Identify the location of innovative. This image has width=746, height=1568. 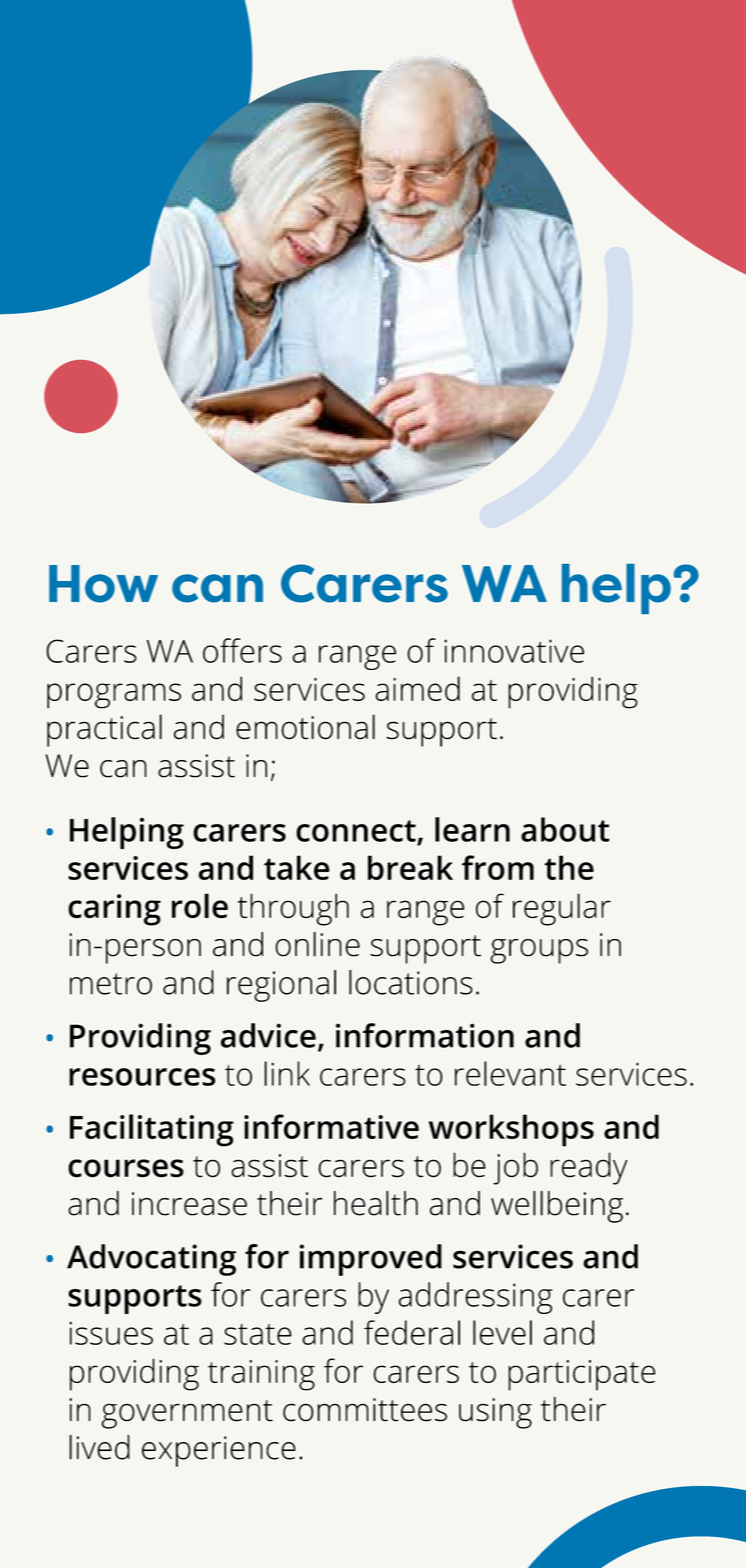
(514, 651).
